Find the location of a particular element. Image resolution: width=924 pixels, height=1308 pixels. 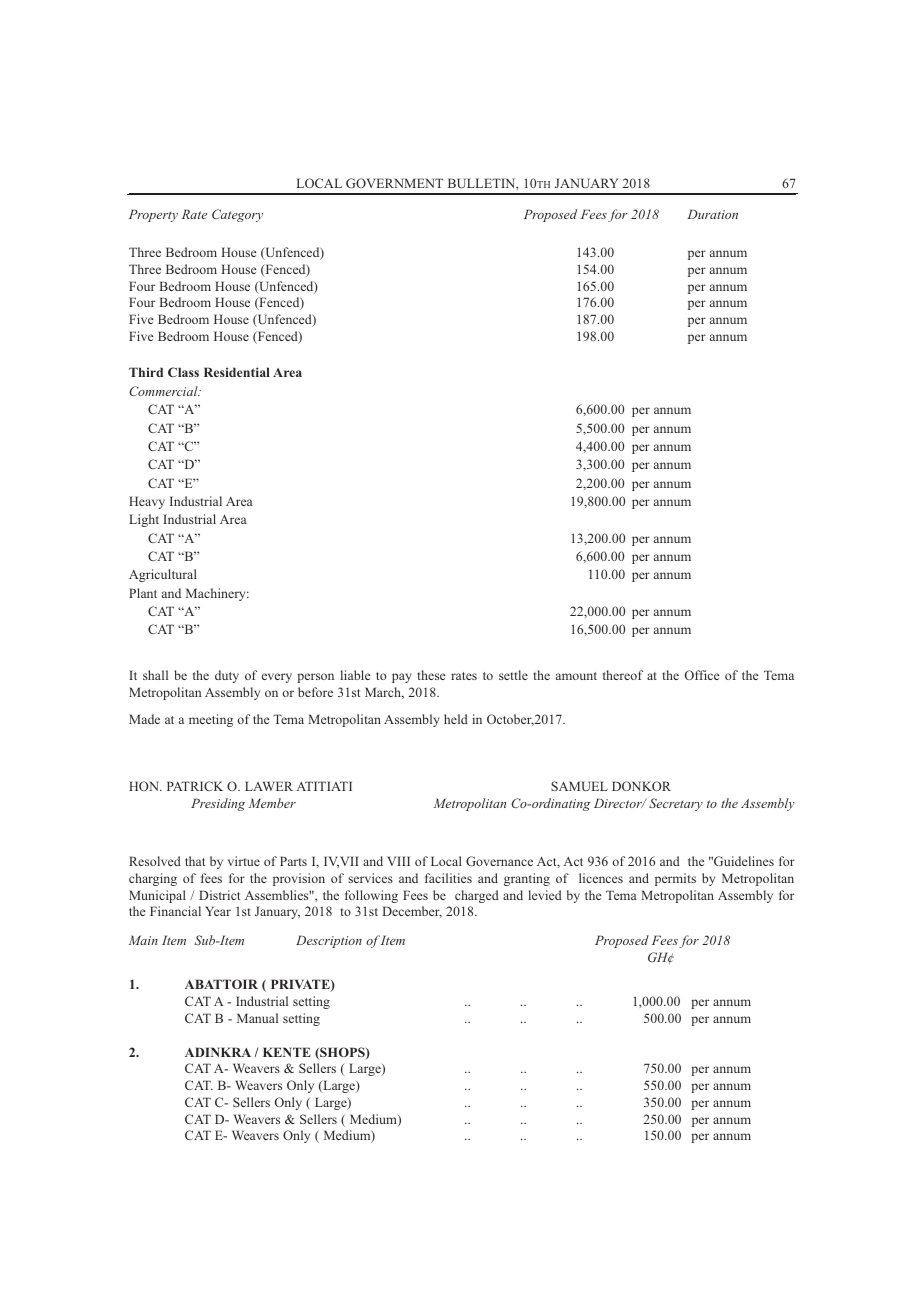

Category is located at coordinates (237, 215).
